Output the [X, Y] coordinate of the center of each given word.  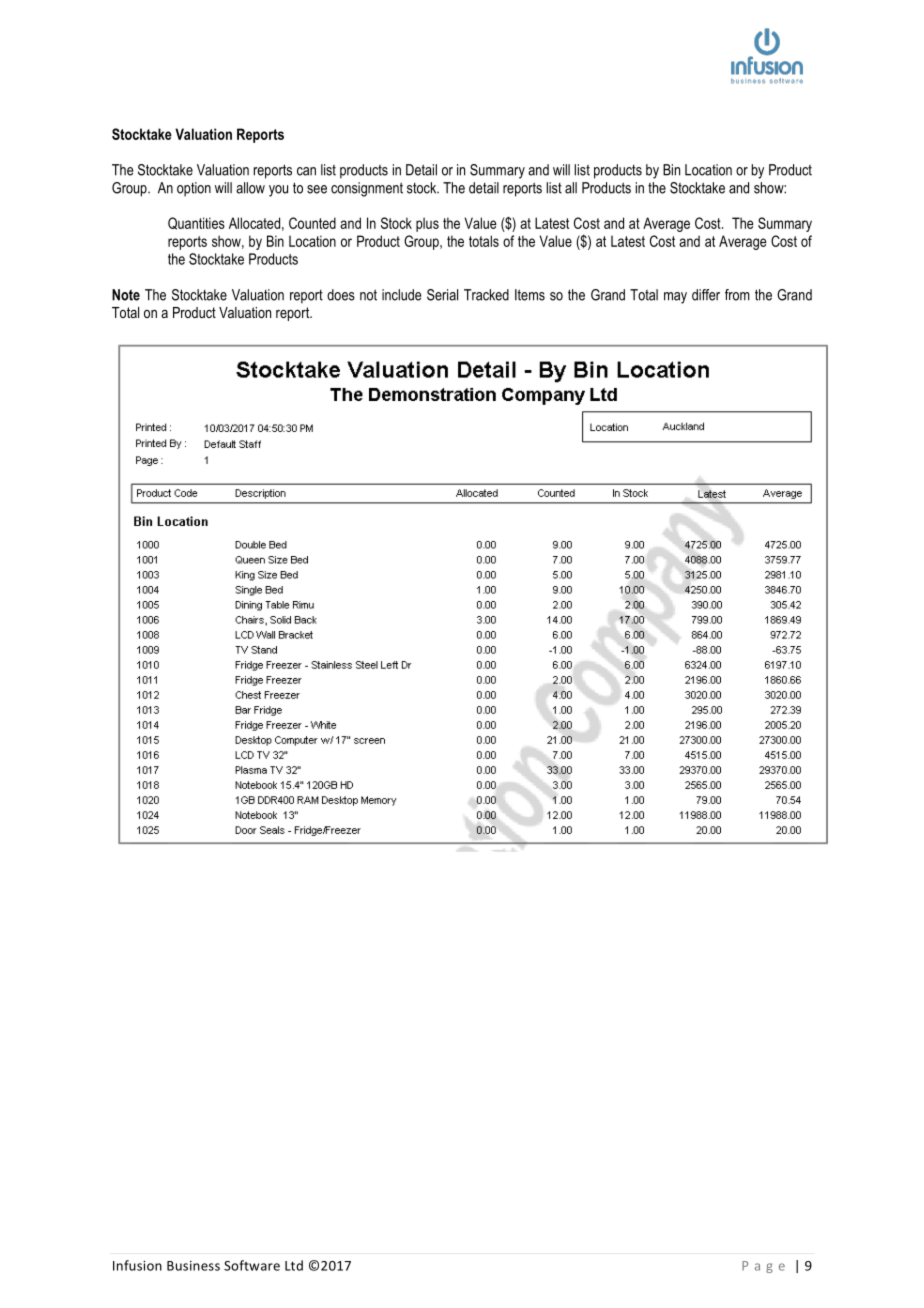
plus [427, 224]
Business [193, 1266]
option [194, 189]
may [675, 298]
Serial [442, 295]
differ [706, 295]
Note [126, 295]
